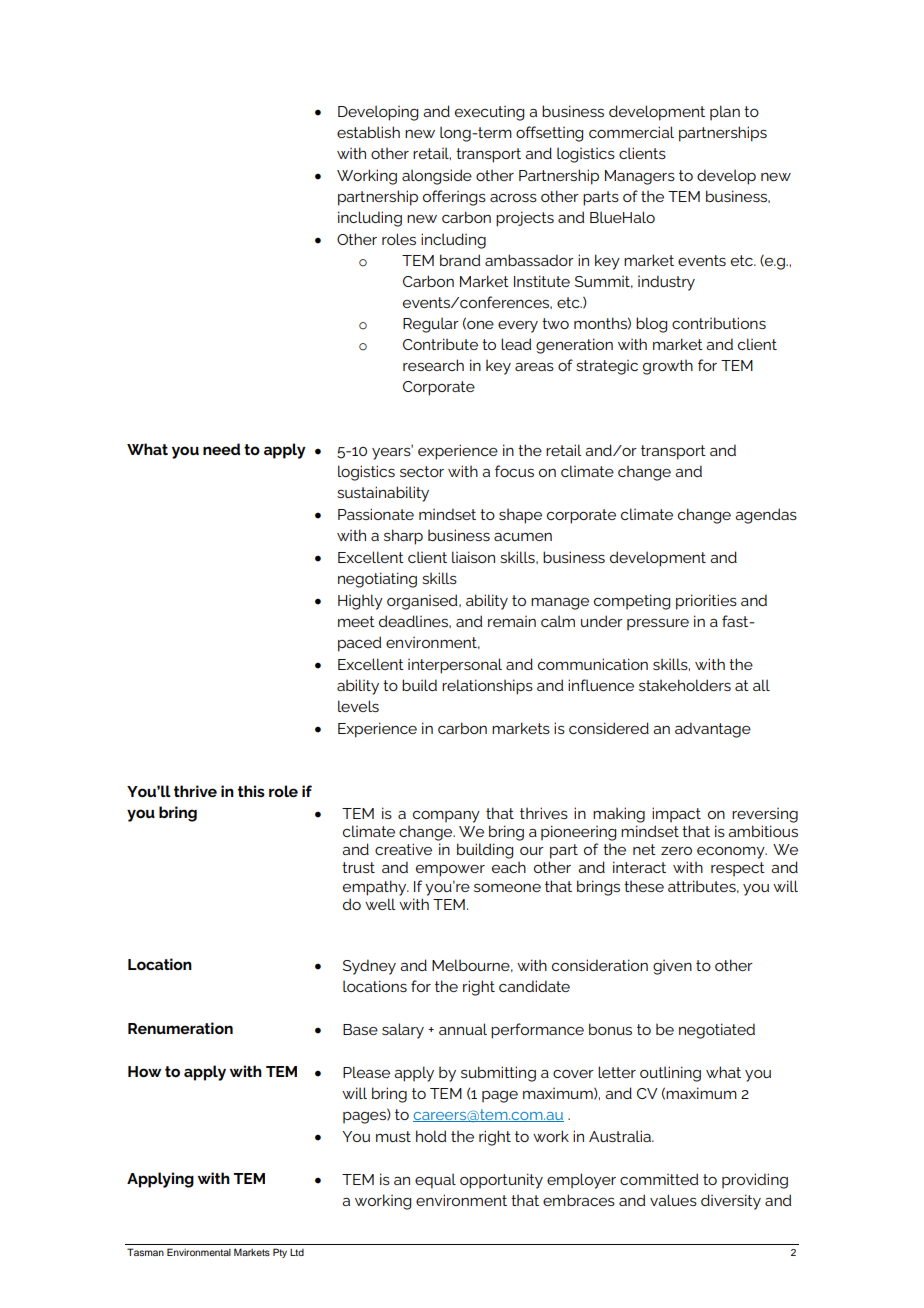 This screenshot has width=924, height=1308. What do you see at coordinates (725, 112) in the screenshot?
I see `plan` at bounding box center [725, 112].
